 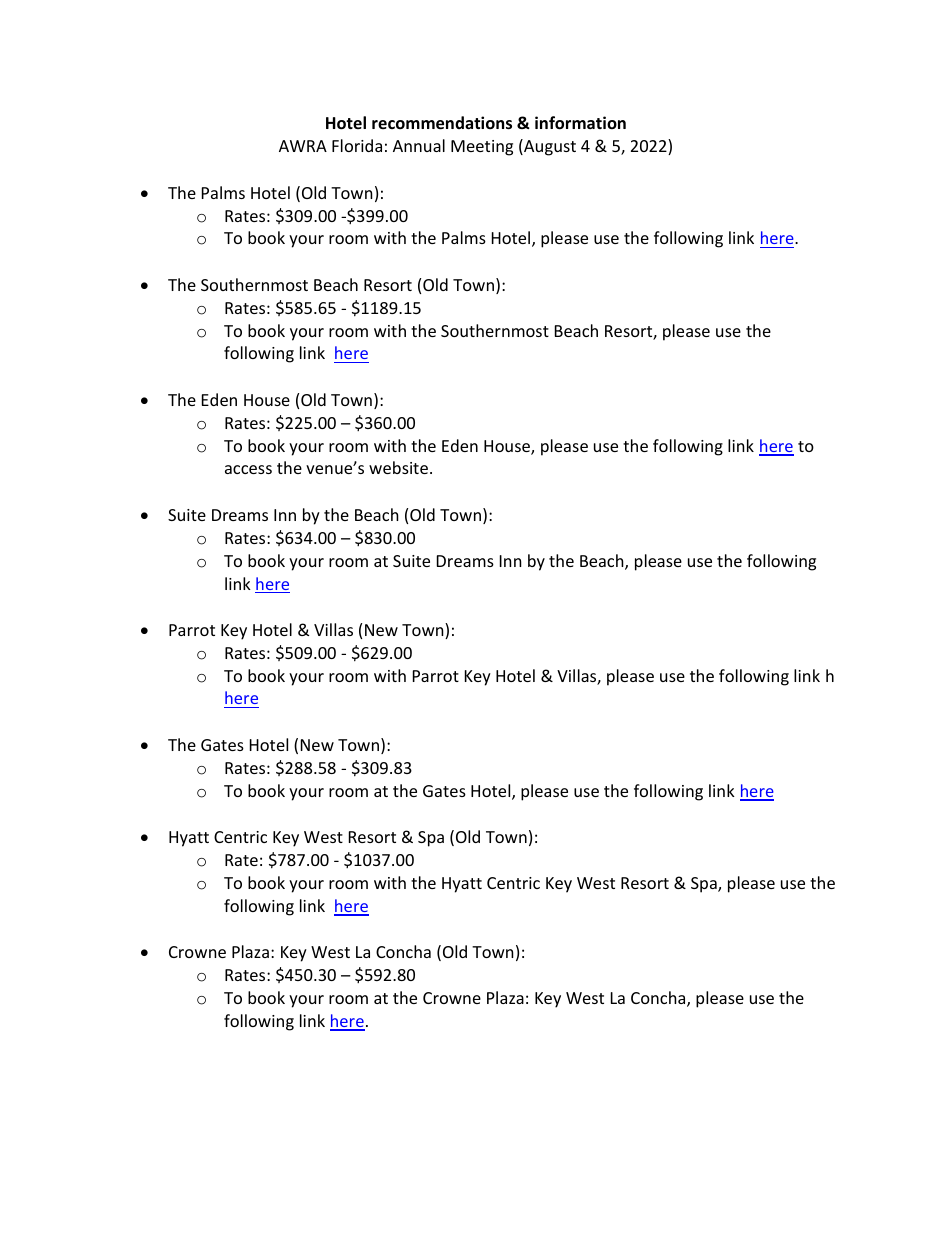 What do you see at coordinates (580, 123) in the screenshot?
I see `information` at bounding box center [580, 123].
